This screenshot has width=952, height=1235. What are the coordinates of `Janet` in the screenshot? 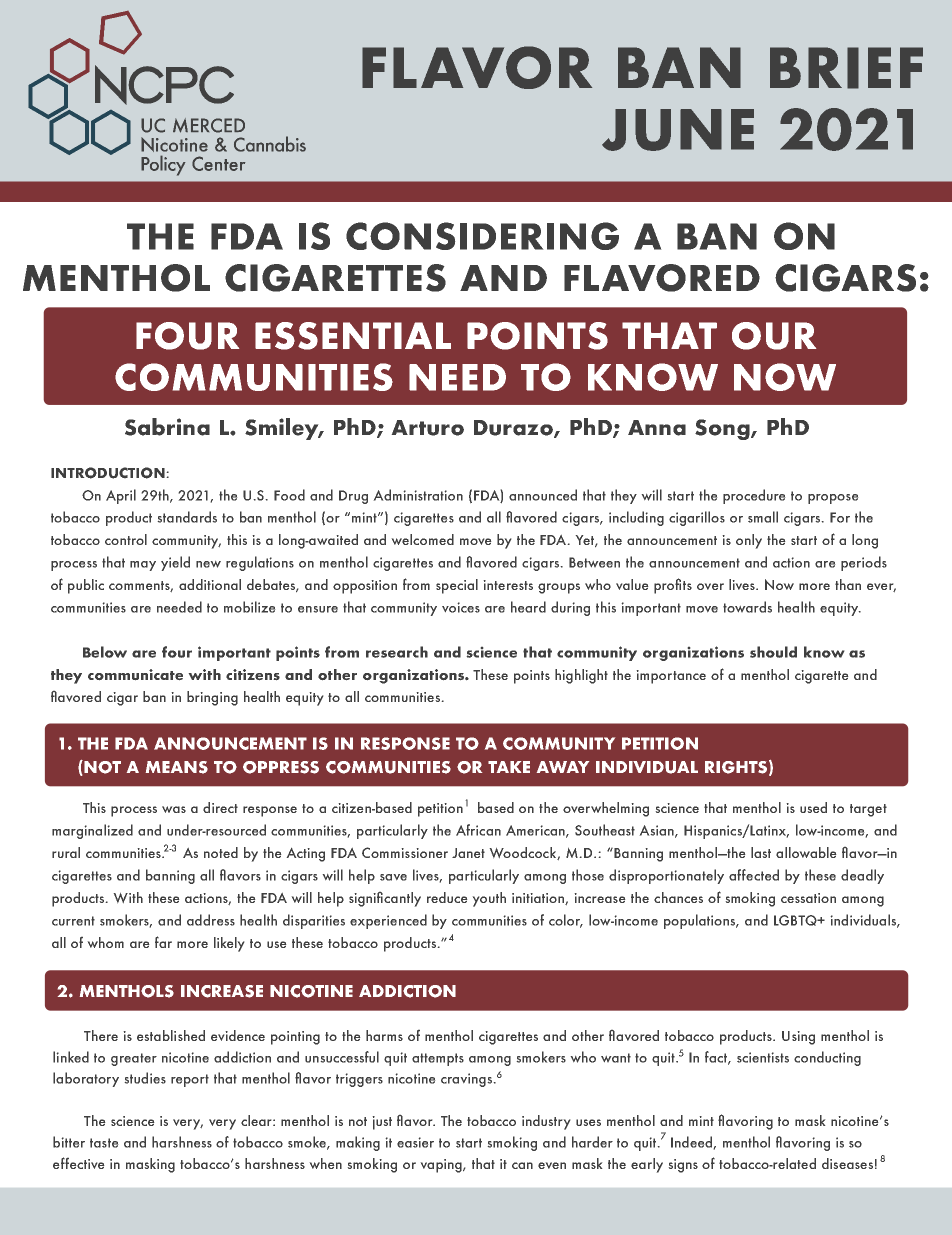 It's located at (468, 853).
